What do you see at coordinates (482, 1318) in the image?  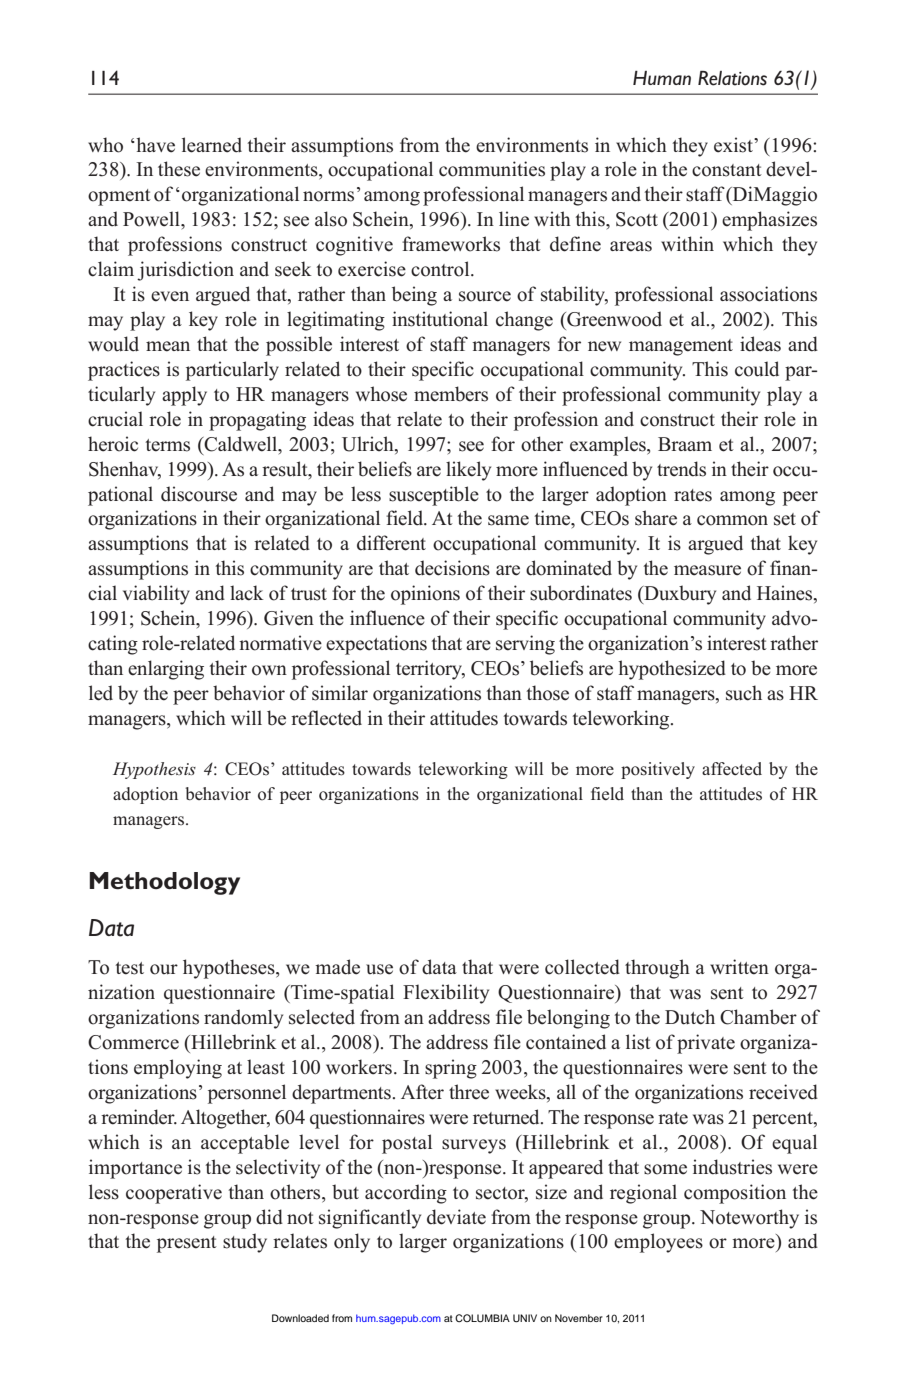 I see `COLUMBIA` at bounding box center [482, 1318].
